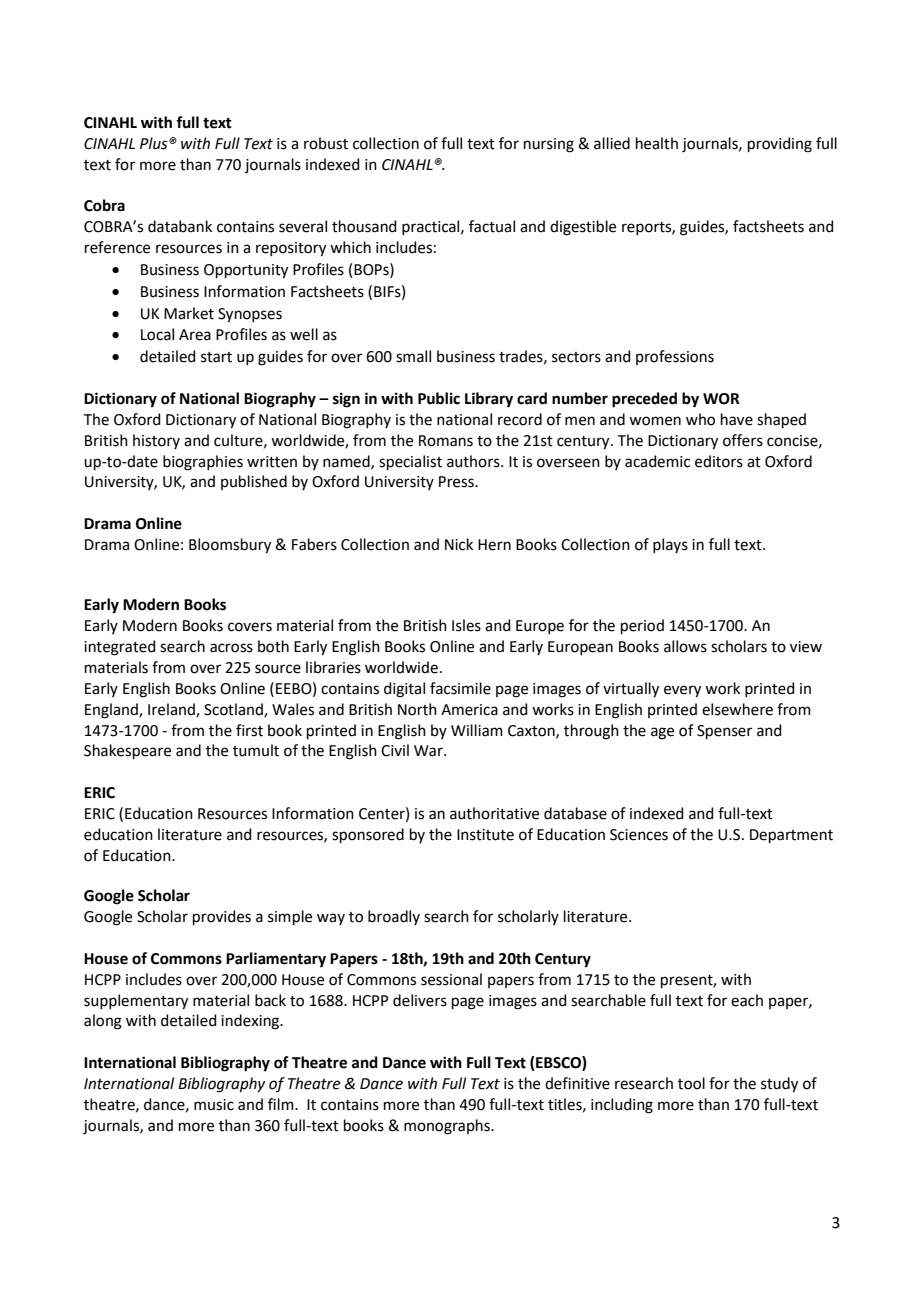 The image size is (924, 1308). What do you see at coordinates (492, 226) in the page?
I see `factual` at bounding box center [492, 226].
